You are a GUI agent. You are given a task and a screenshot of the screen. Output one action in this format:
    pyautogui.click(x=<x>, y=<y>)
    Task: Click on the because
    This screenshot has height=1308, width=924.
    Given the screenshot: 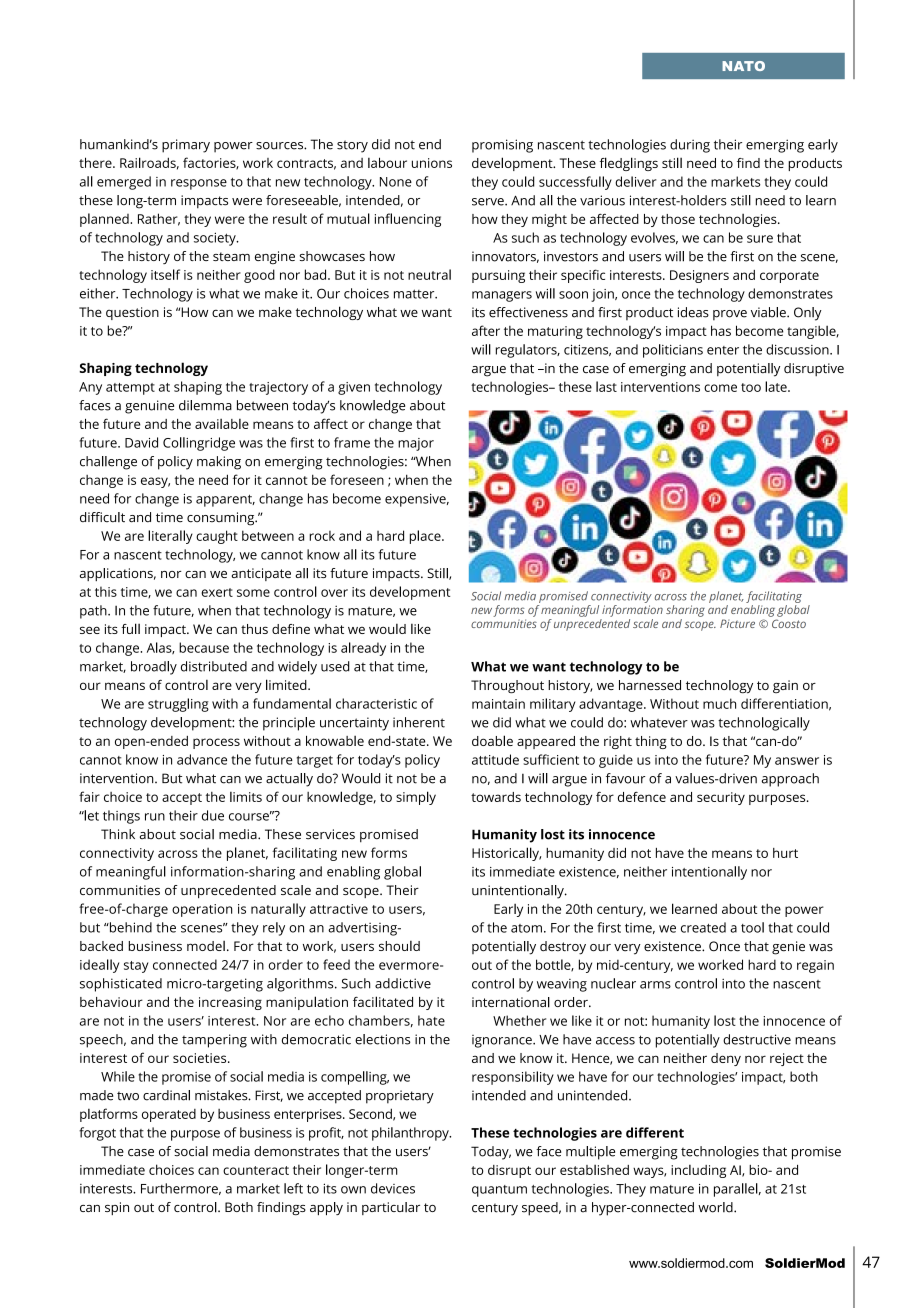 What is the action you would take?
    pyautogui.click(x=204, y=647)
